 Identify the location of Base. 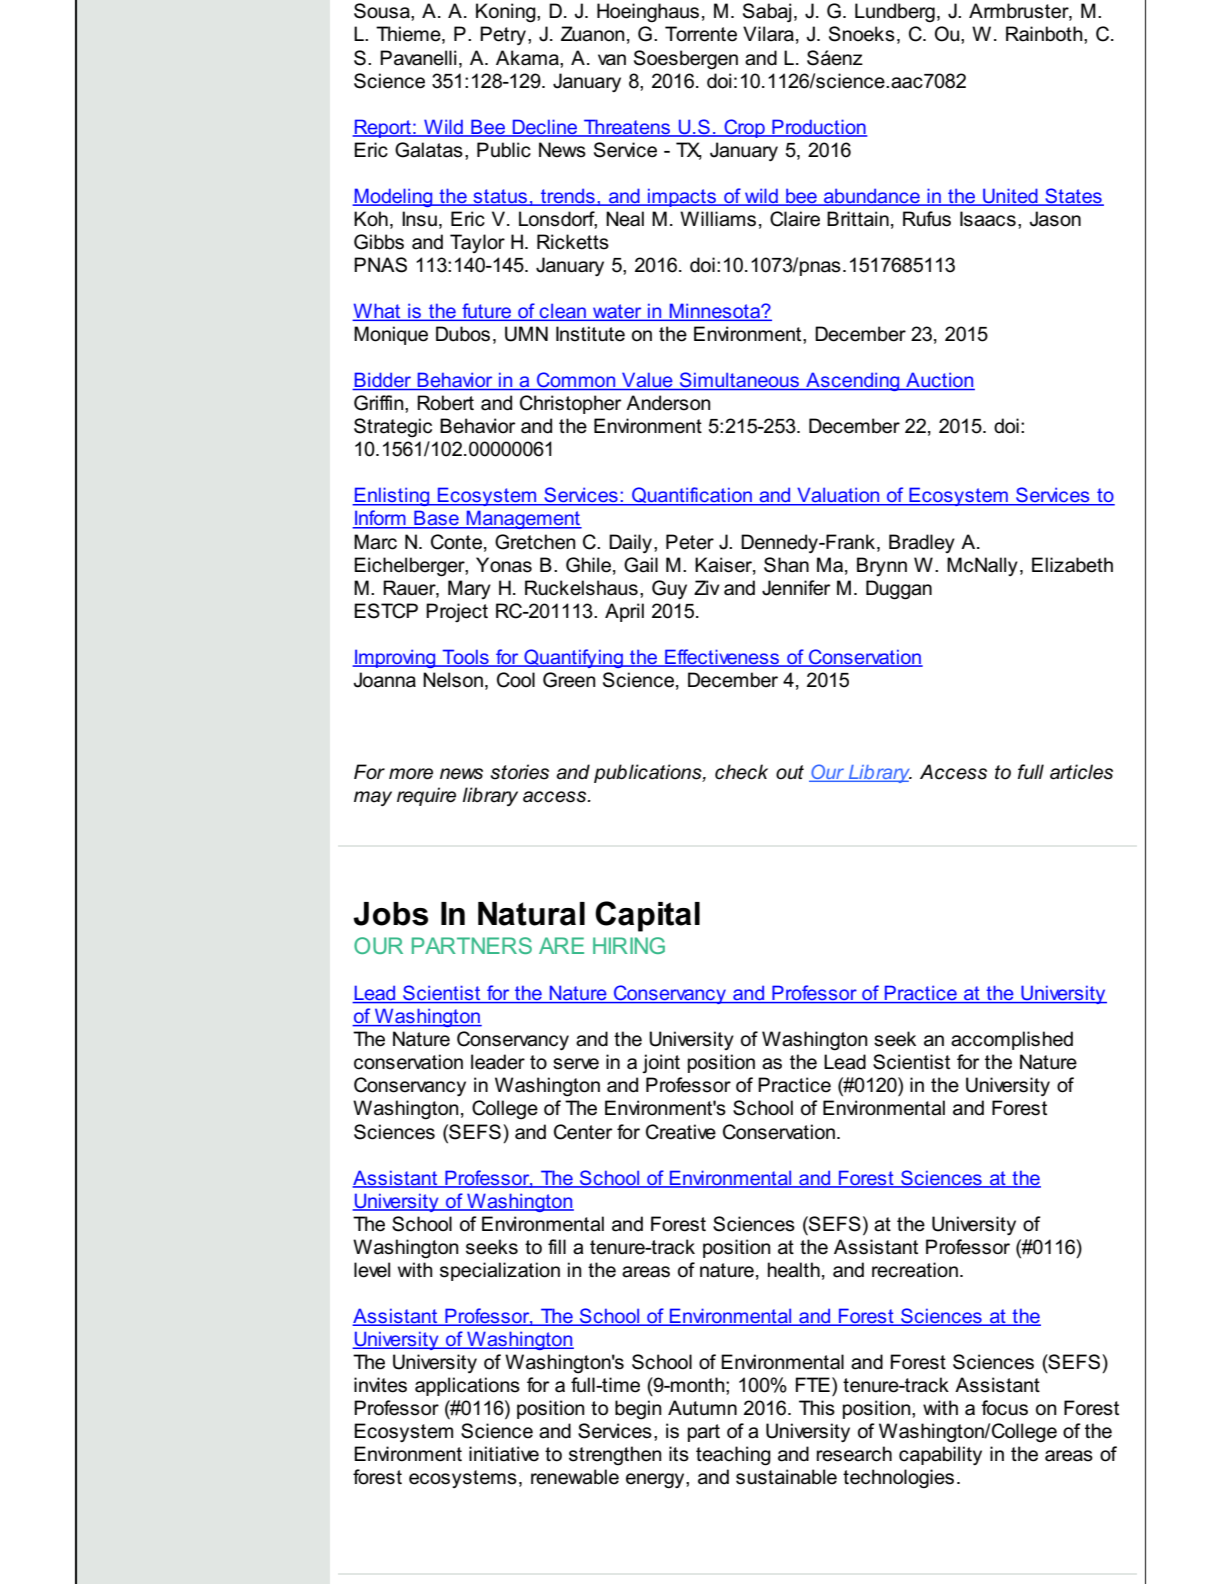
(436, 519).
